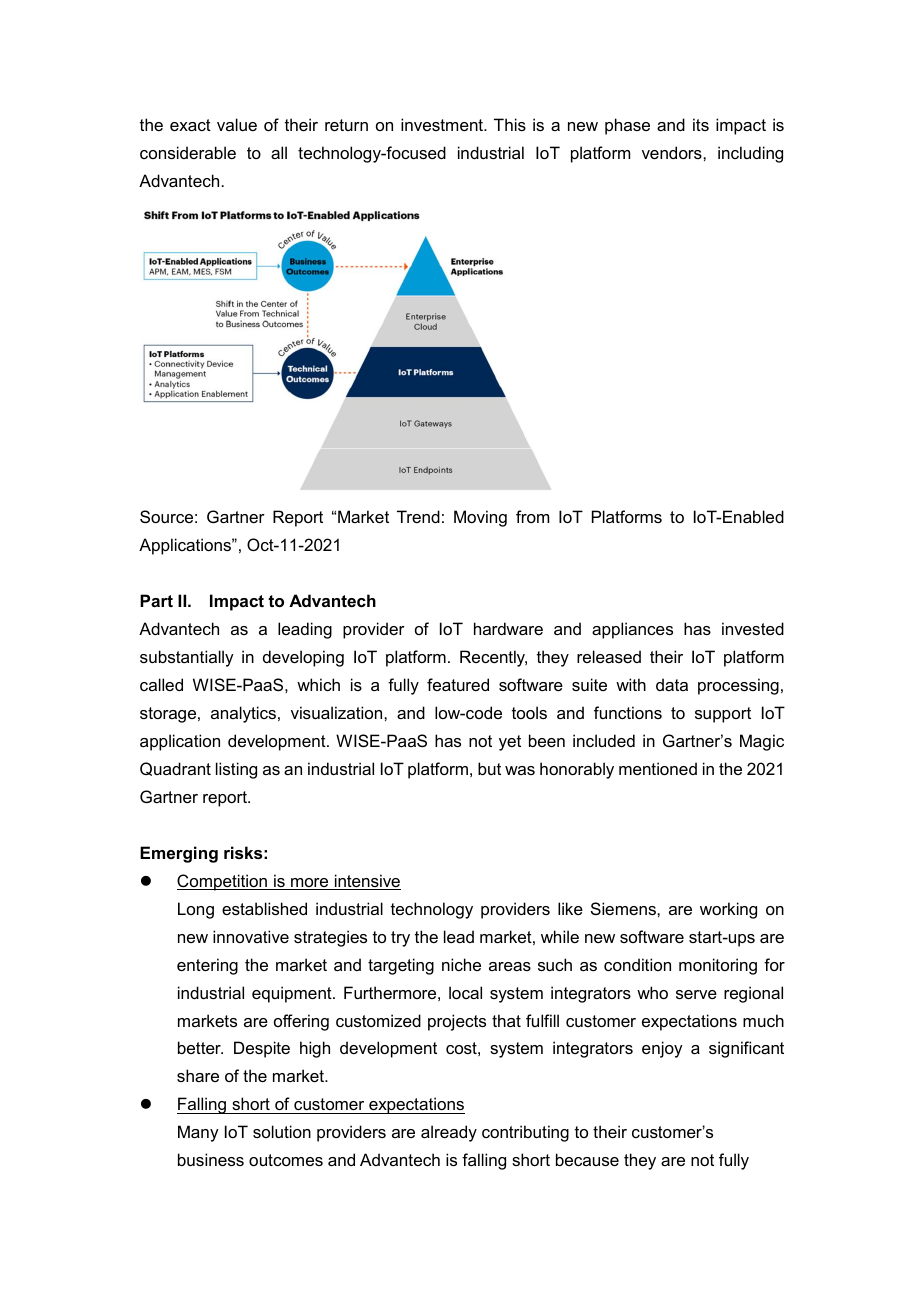 This screenshot has width=924, height=1308. I want to click on Recently, so click(493, 658).
